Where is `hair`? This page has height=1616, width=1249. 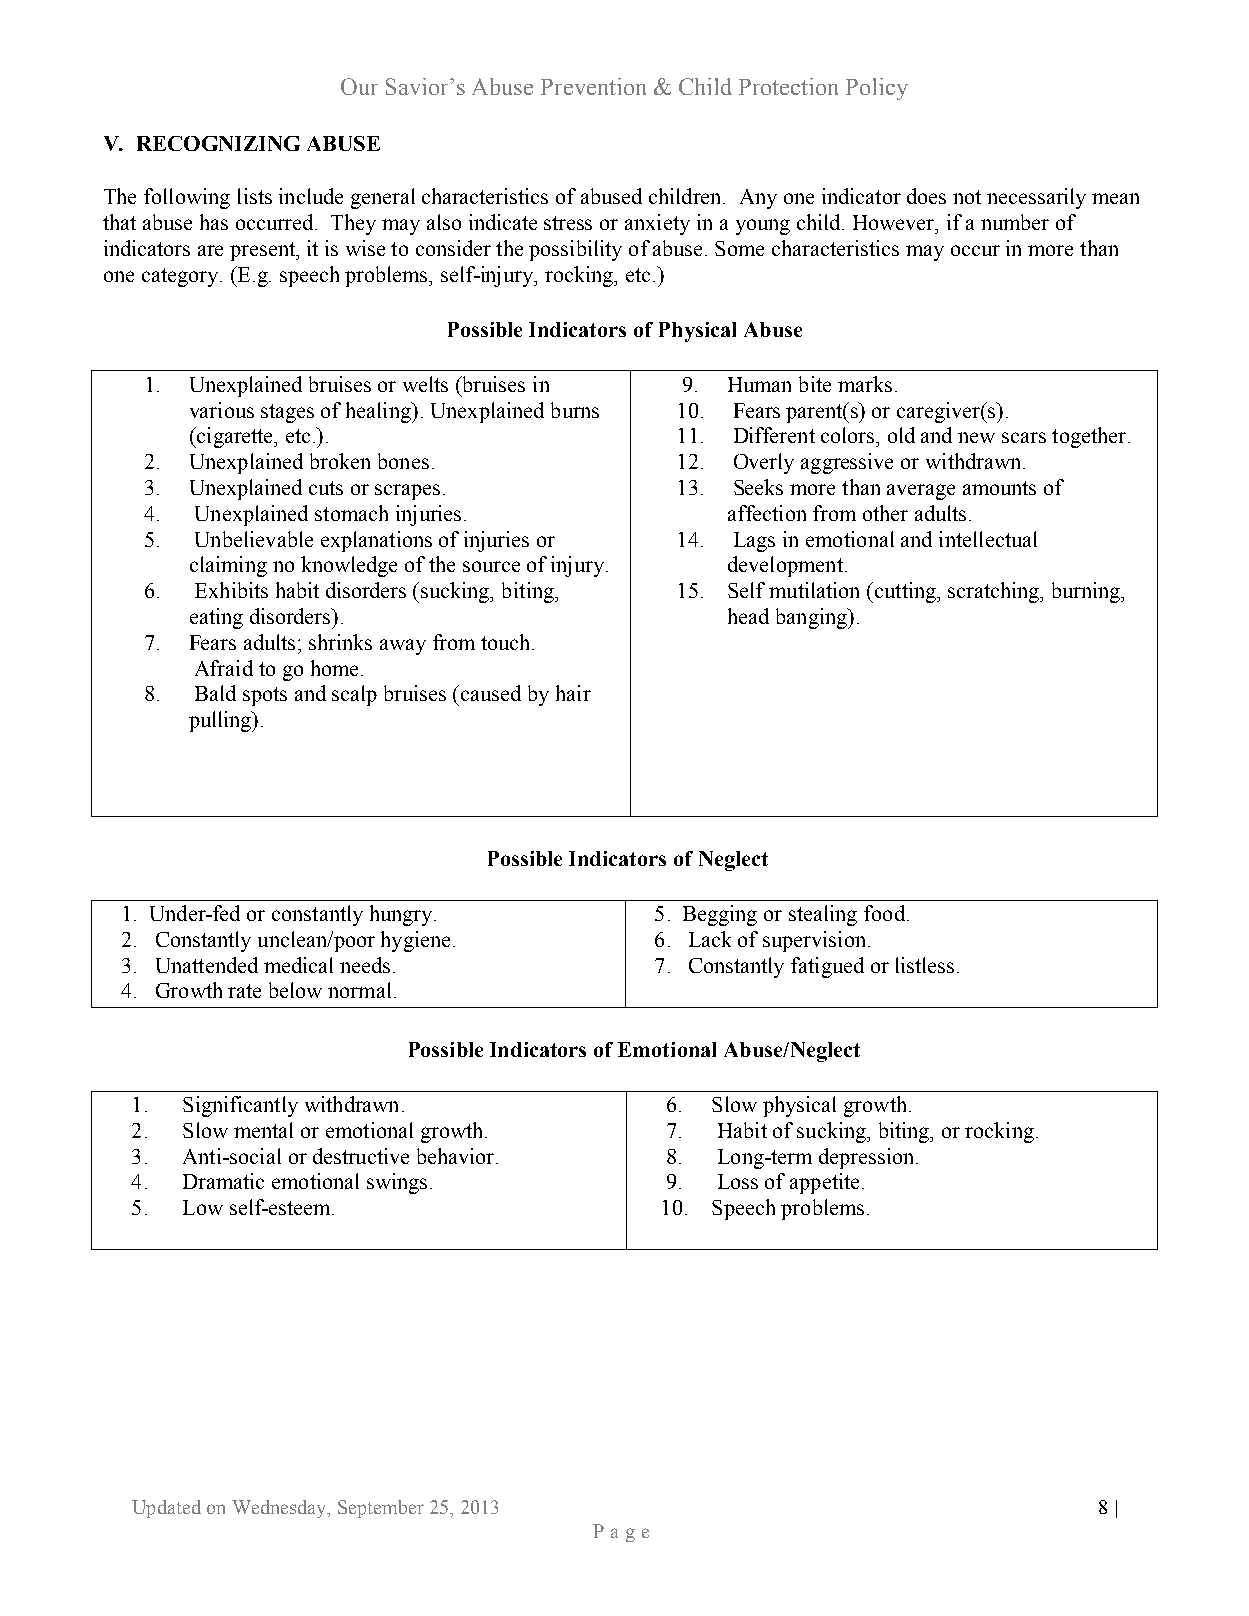
hair is located at coordinates (573, 693).
